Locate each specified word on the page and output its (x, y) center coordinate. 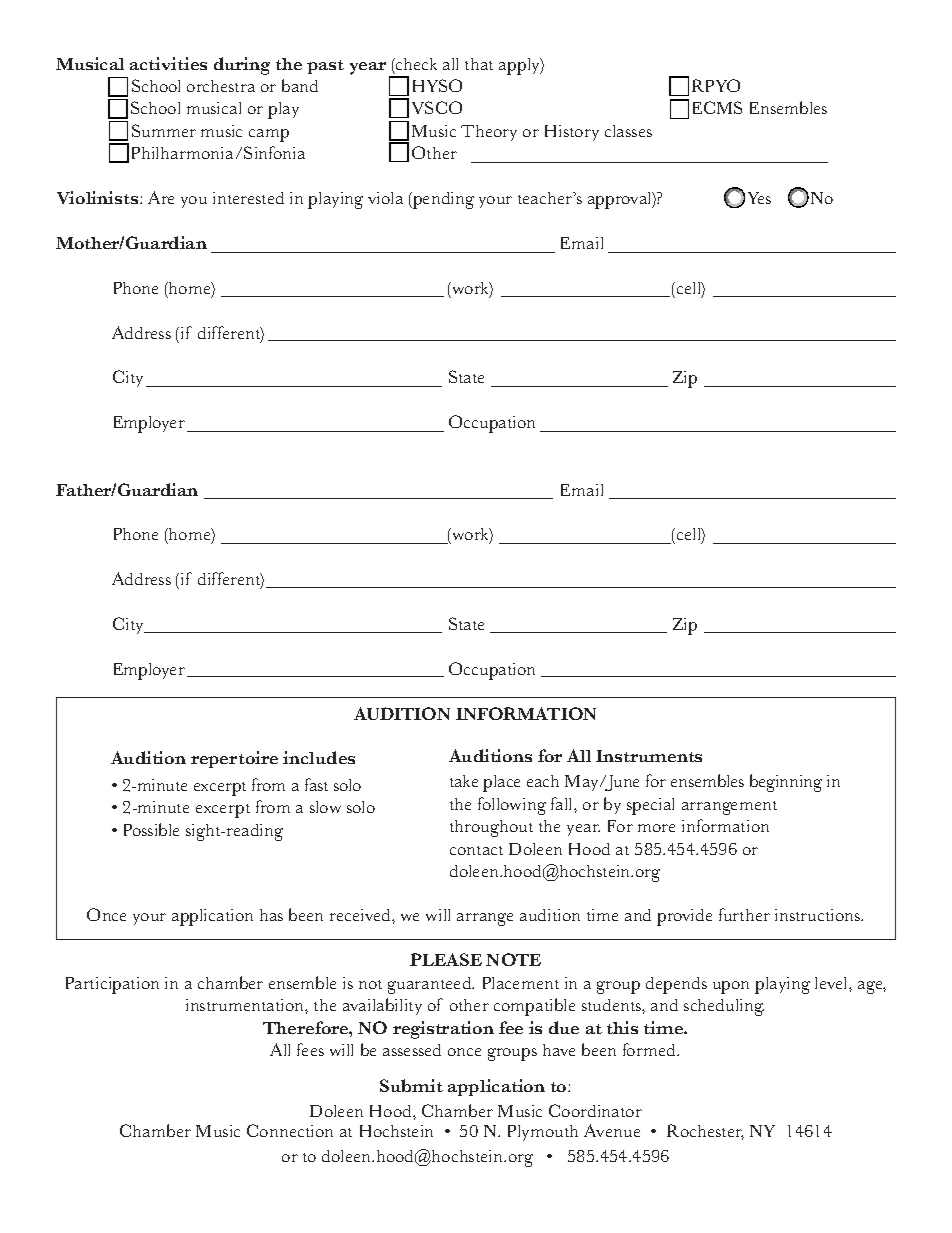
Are (161, 197)
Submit (411, 1085)
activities (168, 63)
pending (442, 200)
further (744, 914)
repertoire (234, 759)
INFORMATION (526, 713)
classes (628, 131)
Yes (759, 198)
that (479, 64)
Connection (290, 1130)
